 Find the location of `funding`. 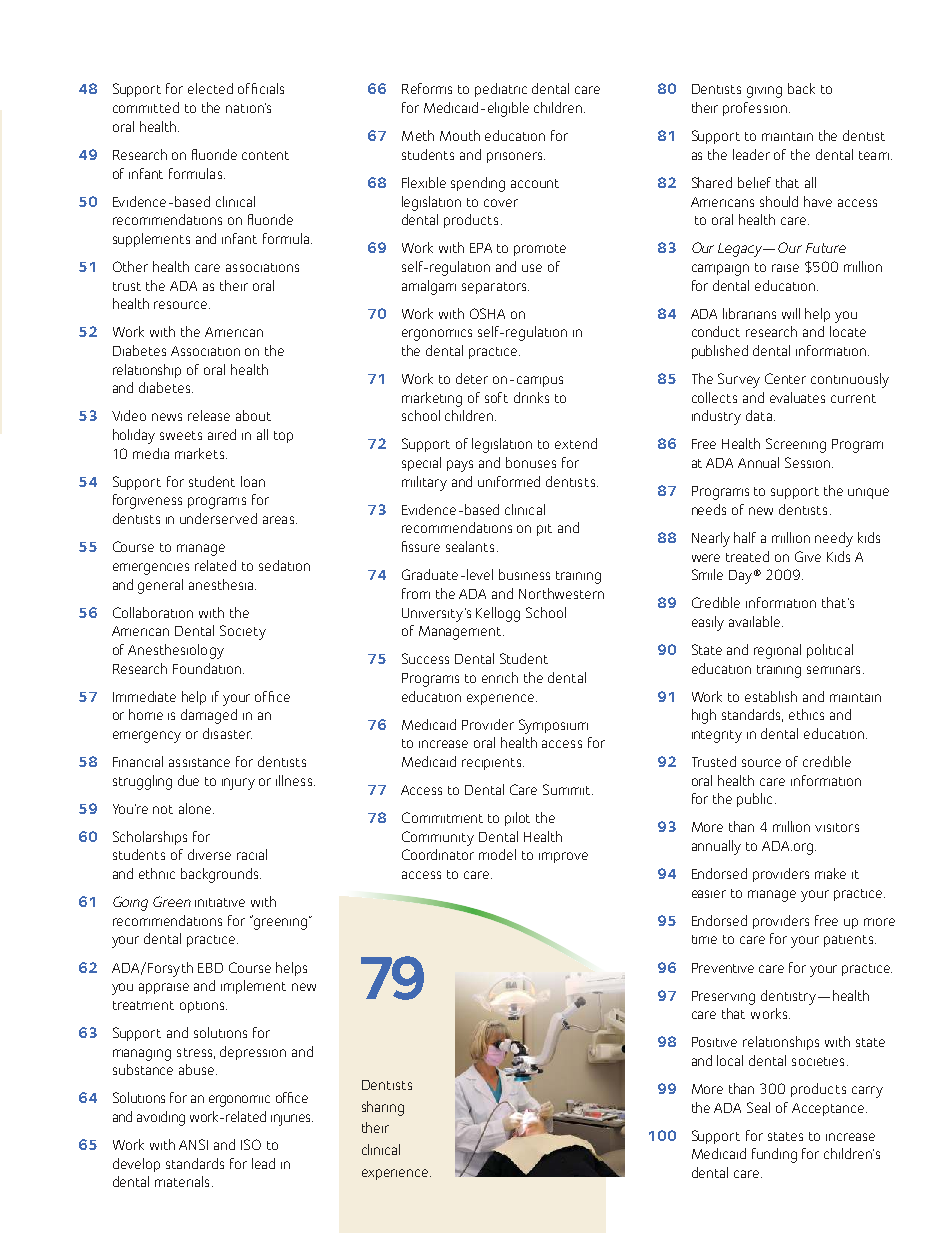

funding is located at coordinates (774, 1155).
